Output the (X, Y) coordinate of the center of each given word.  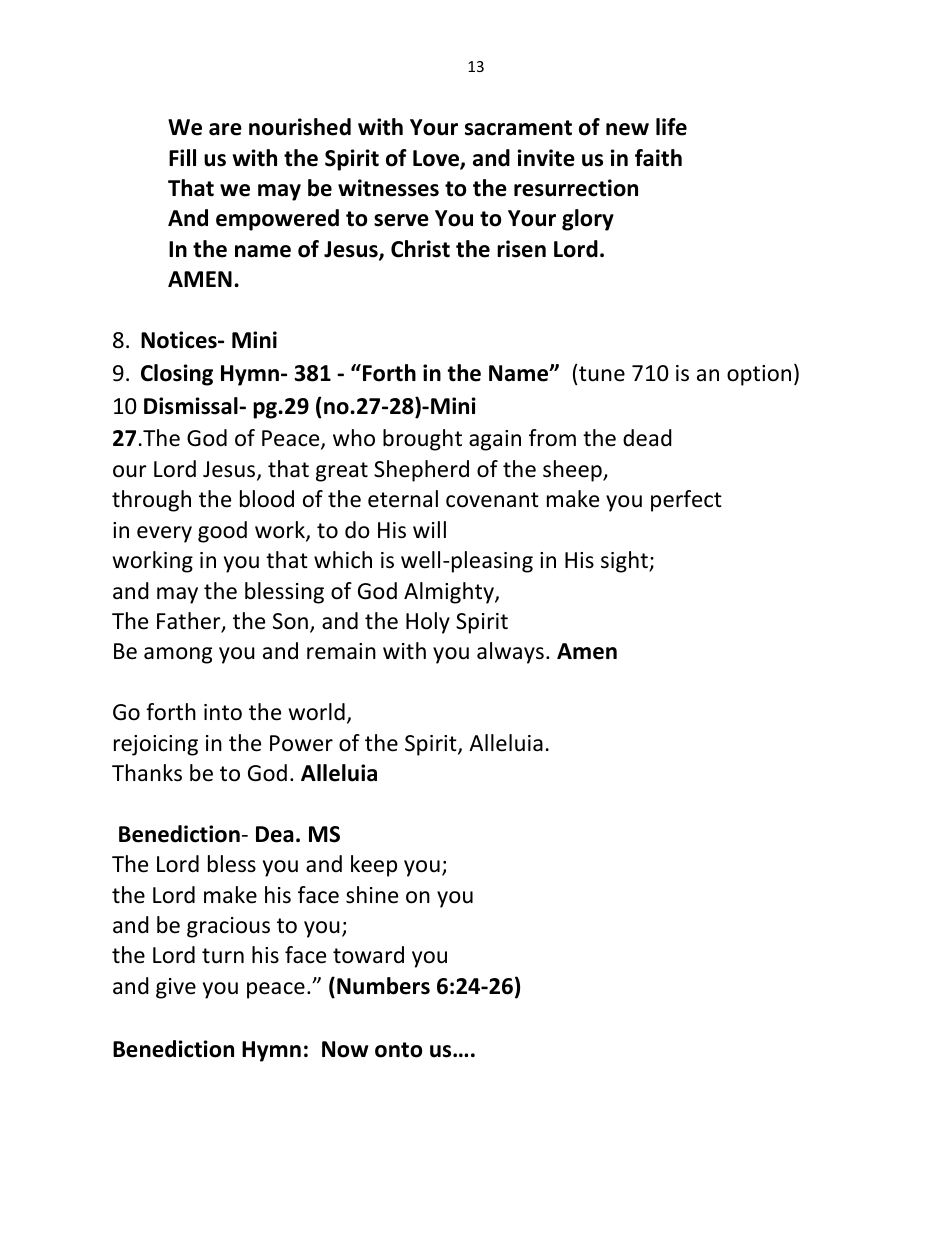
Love (437, 159)
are (225, 129)
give (176, 988)
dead (647, 438)
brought (422, 440)
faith (658, 158)
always (510, 653)
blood (267, 499)
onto (398, 1050)
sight (625, 562)
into (223, 712)
